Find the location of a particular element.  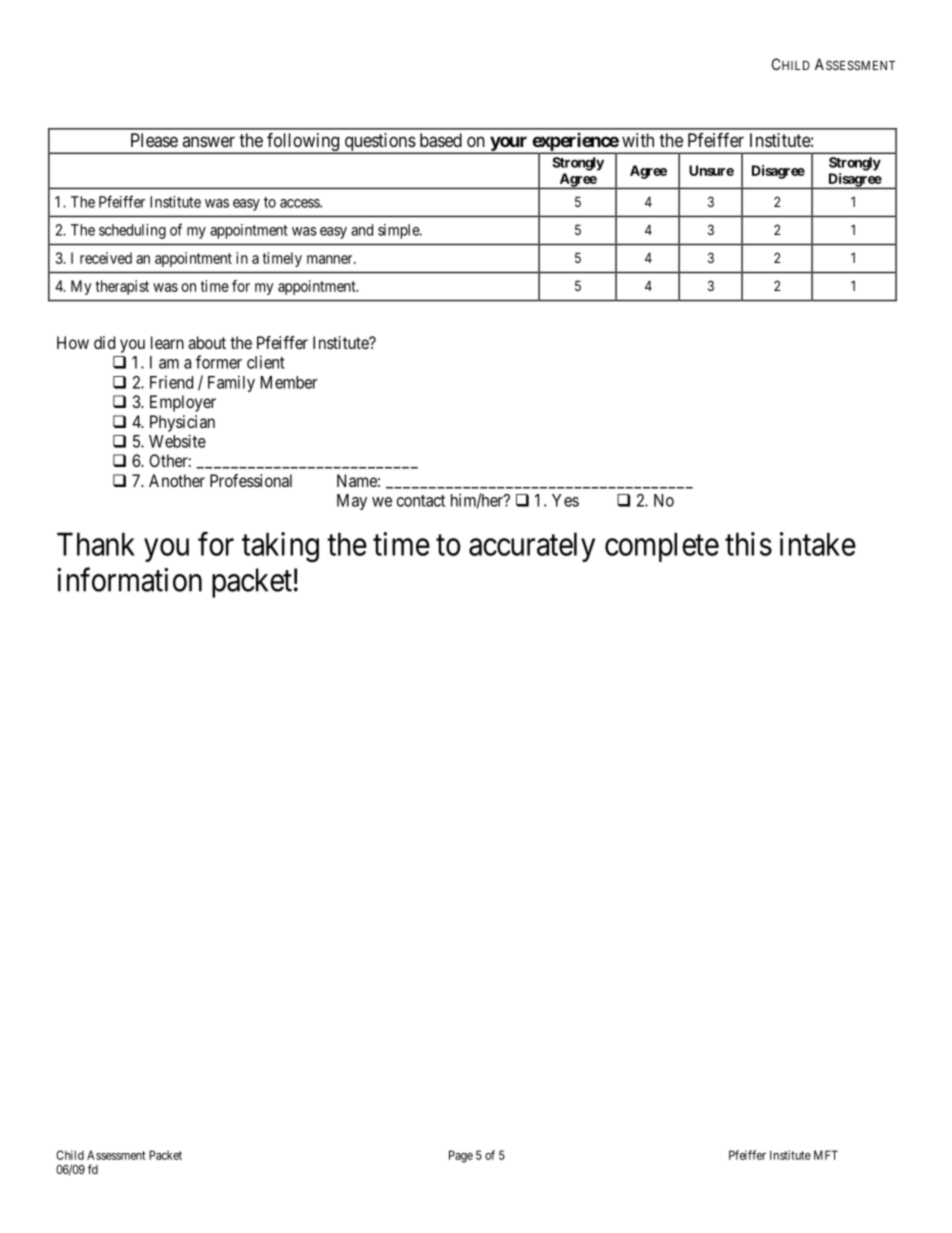

with is located at coordinates (638, 140).
